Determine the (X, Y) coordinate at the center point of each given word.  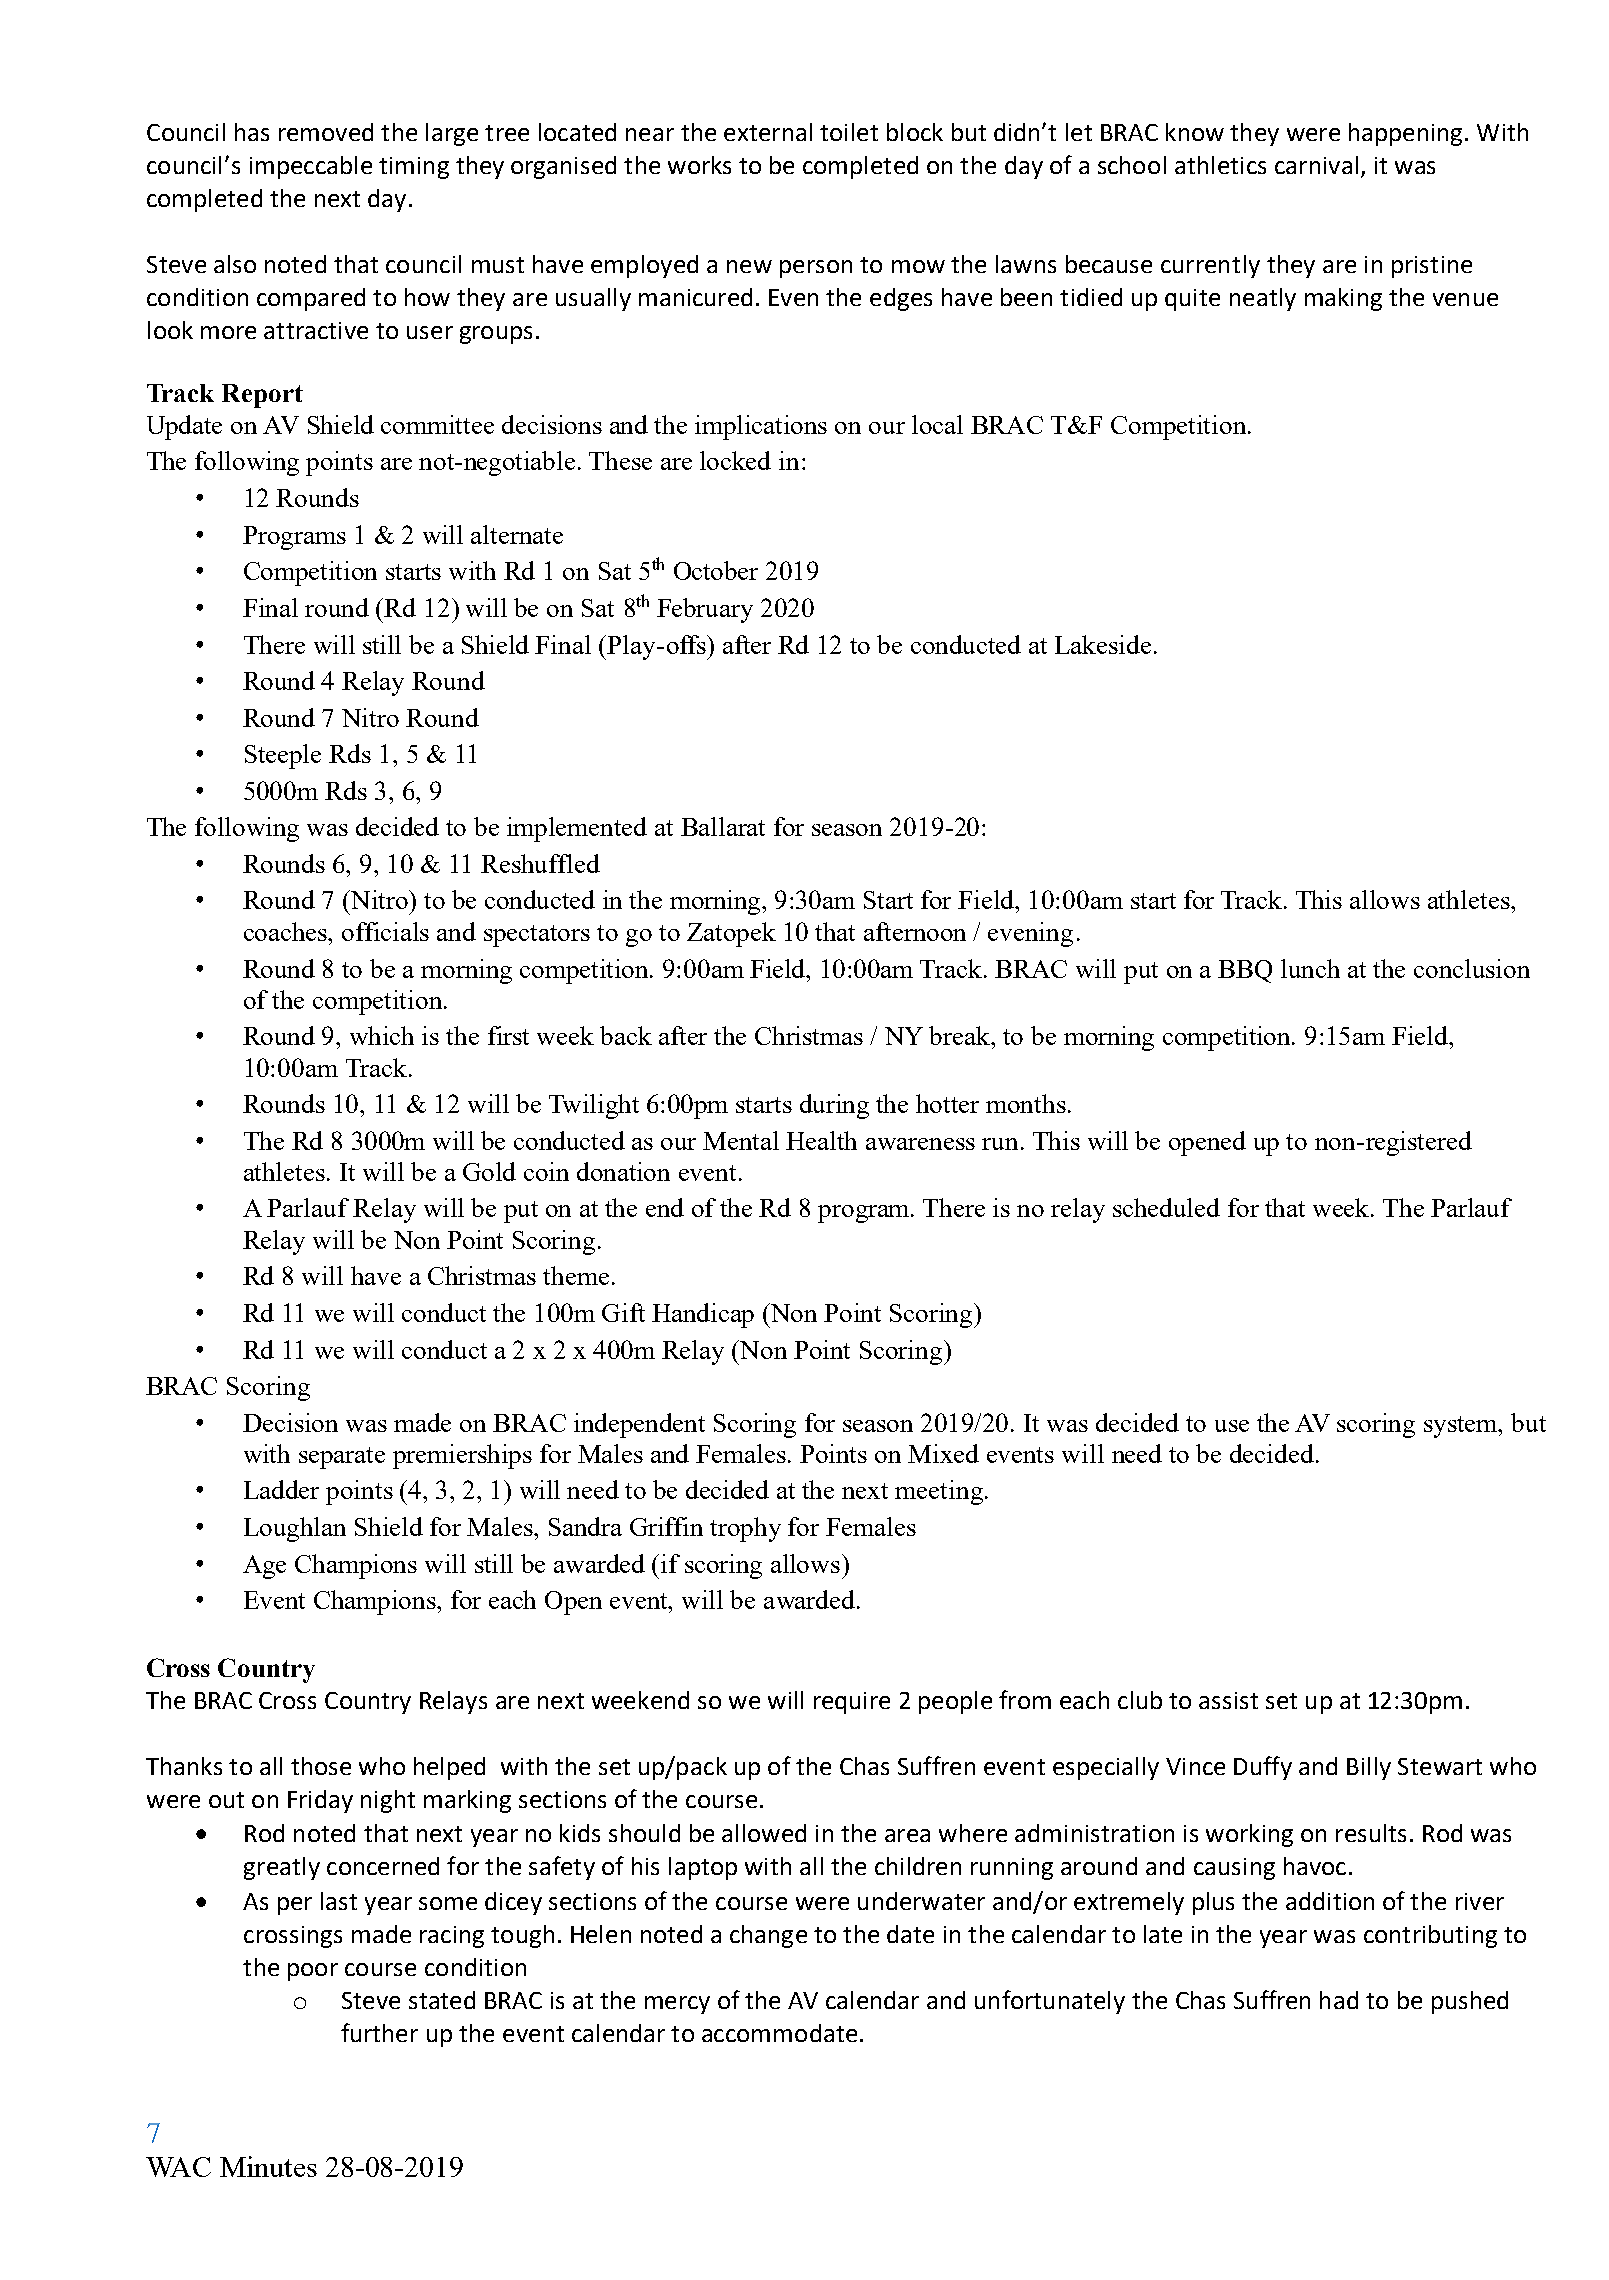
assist (1228, 1700)
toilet (849, 132)
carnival (1316, 165)
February (705, 610)
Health (821, 1140)
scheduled (1166, 1207)
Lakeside (1103, 644)
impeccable (311, 167)
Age (264, 1567)
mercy (677, 2005)
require (852, 1703)
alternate (517, 534)
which (382, 1035)
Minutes (268, 2166)
